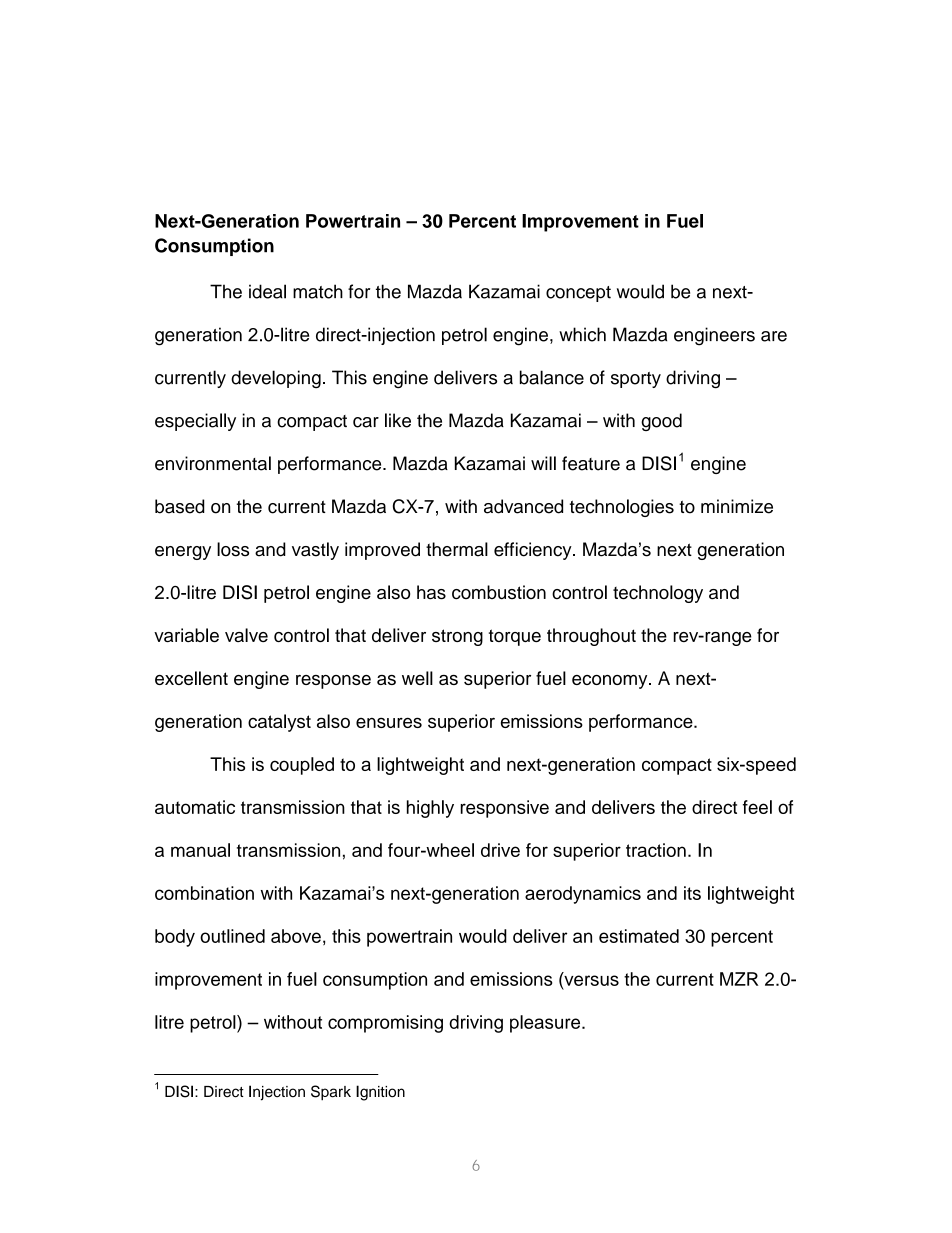 This image has width=952, height=1233. Describe the element at coordinates (578, 294) in the image. I see `concept` at that location.
